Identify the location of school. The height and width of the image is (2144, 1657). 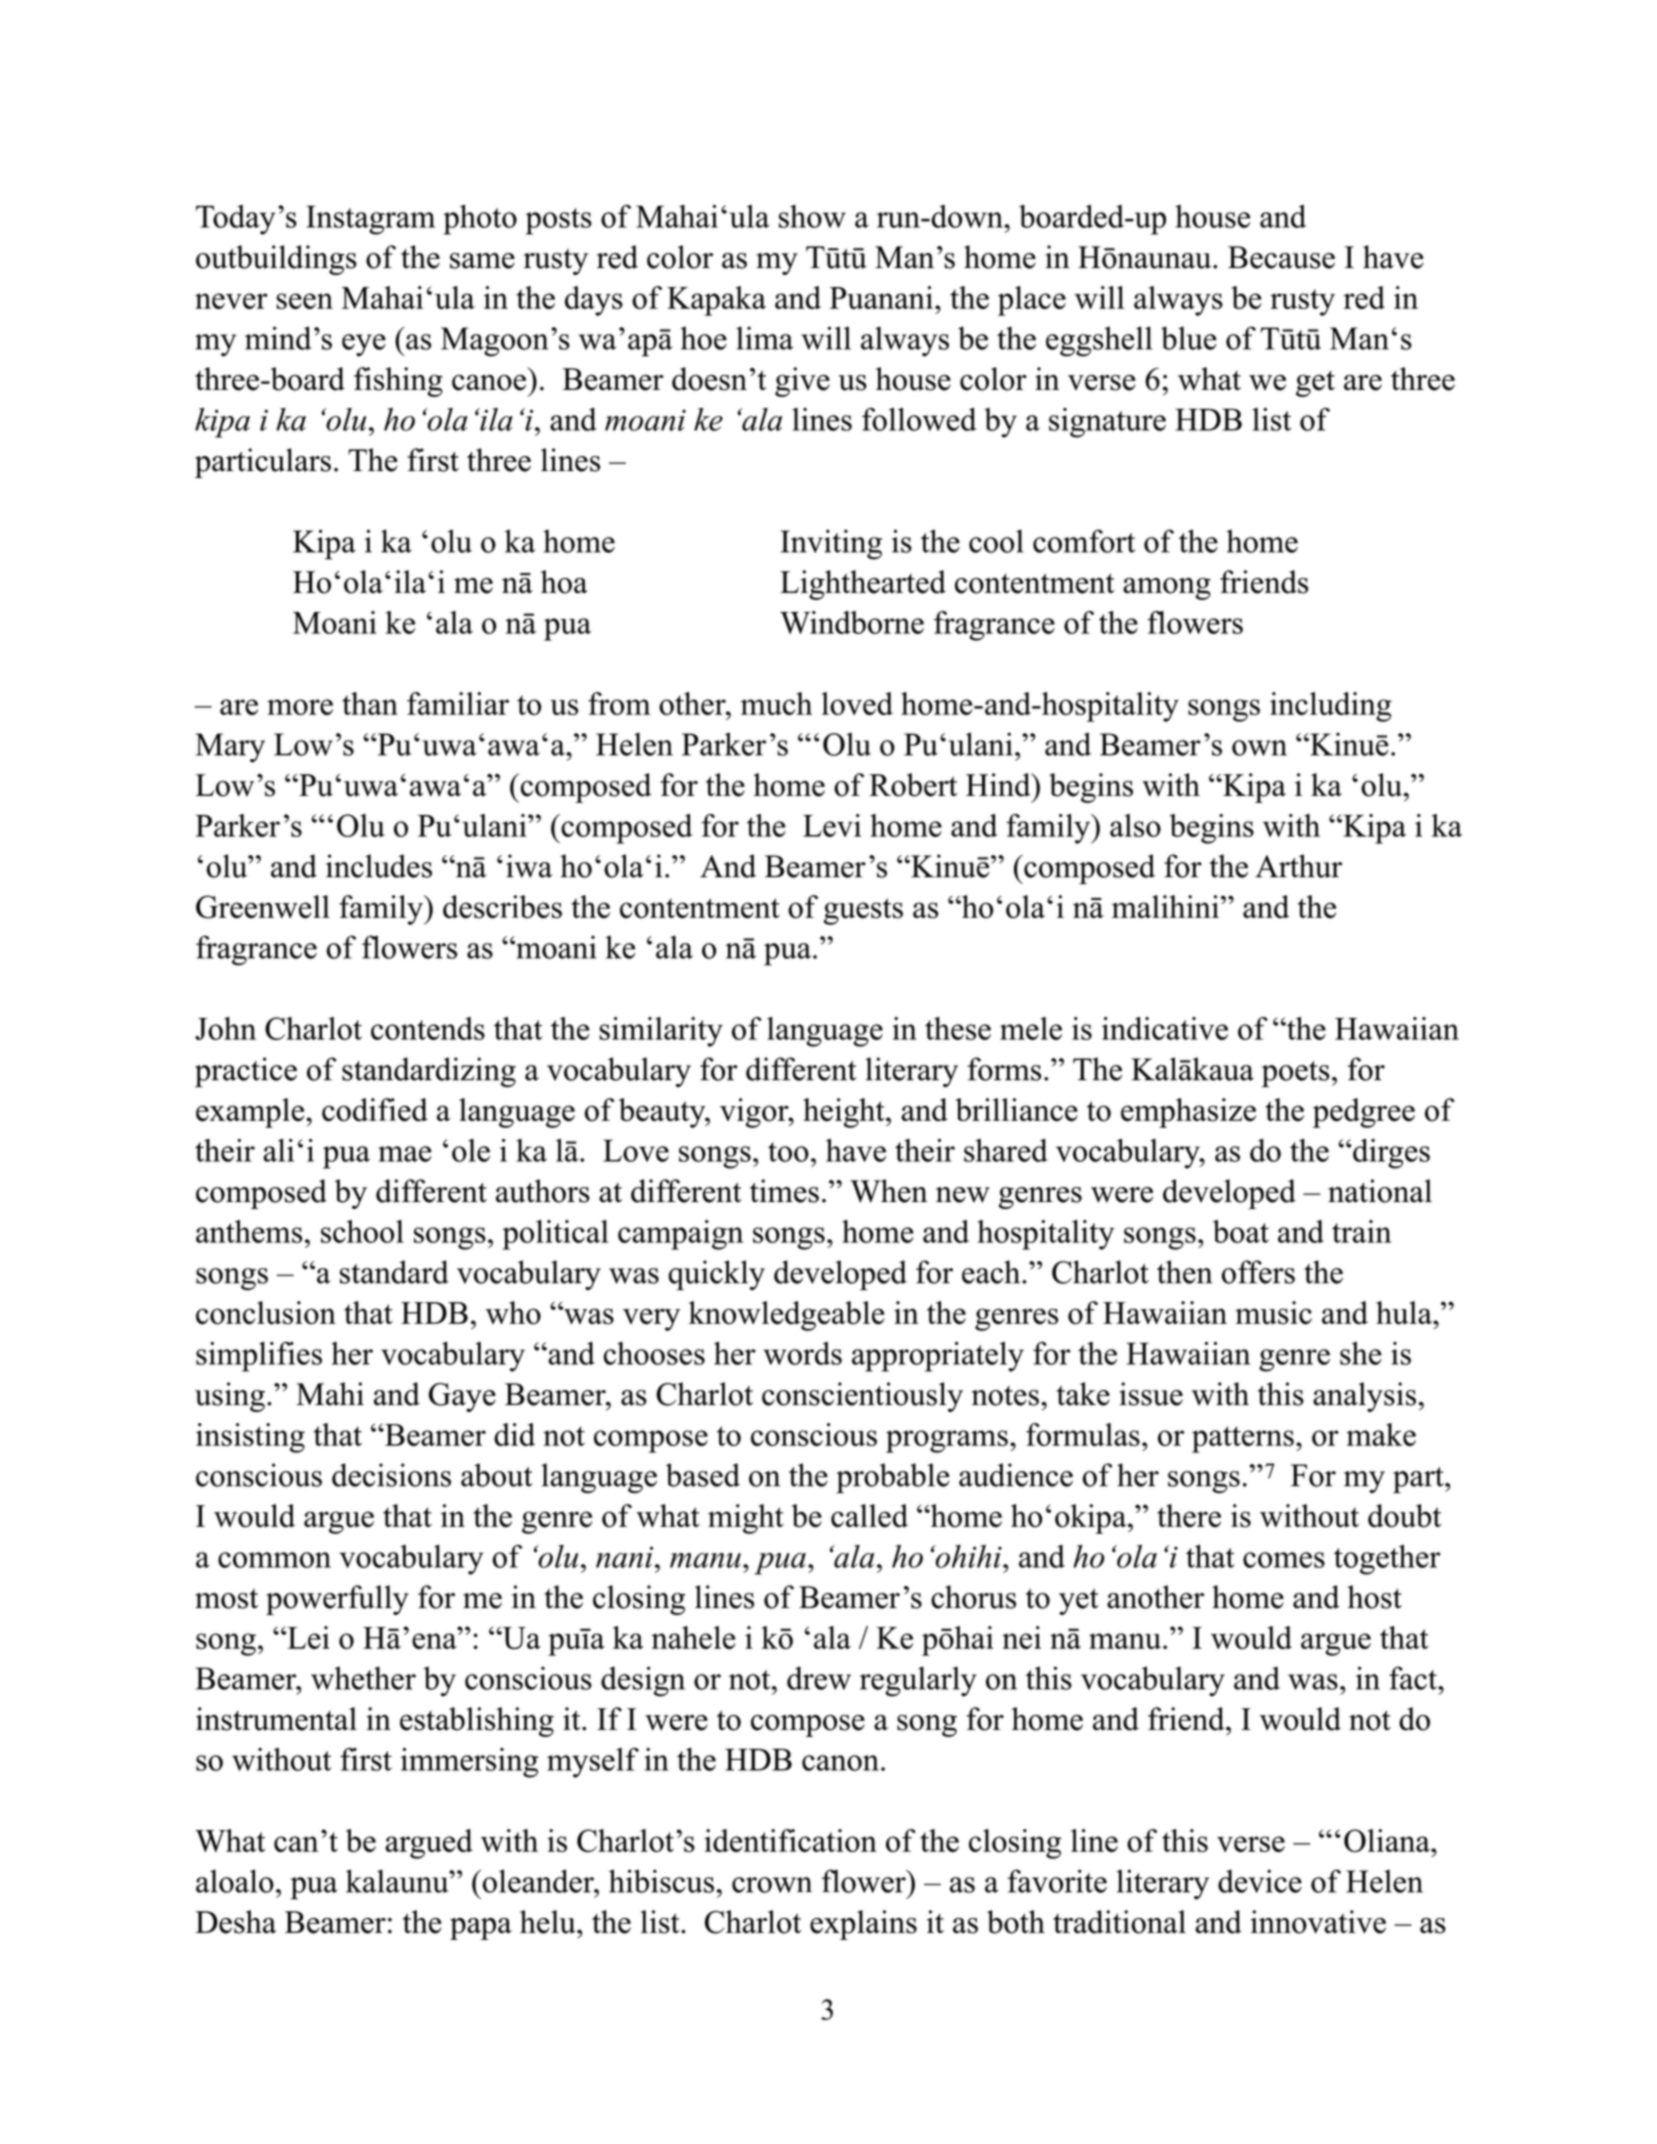
(362, 1231).
